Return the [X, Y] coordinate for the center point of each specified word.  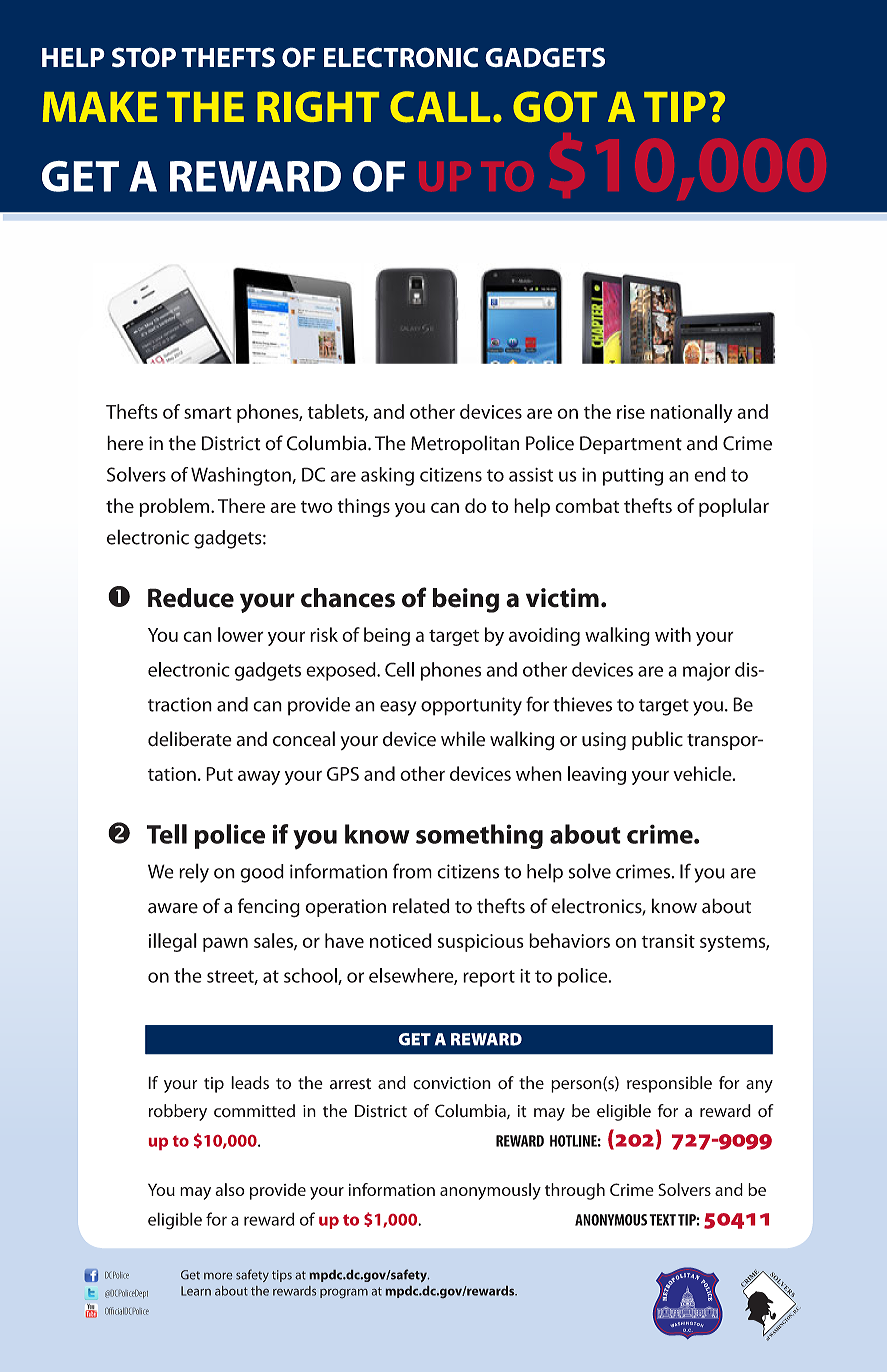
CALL [440, 107]
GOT [555, 107]
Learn [196, 1291]
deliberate [190, 739]
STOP [144, 57]
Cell [399, 669]
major [706, 672]
